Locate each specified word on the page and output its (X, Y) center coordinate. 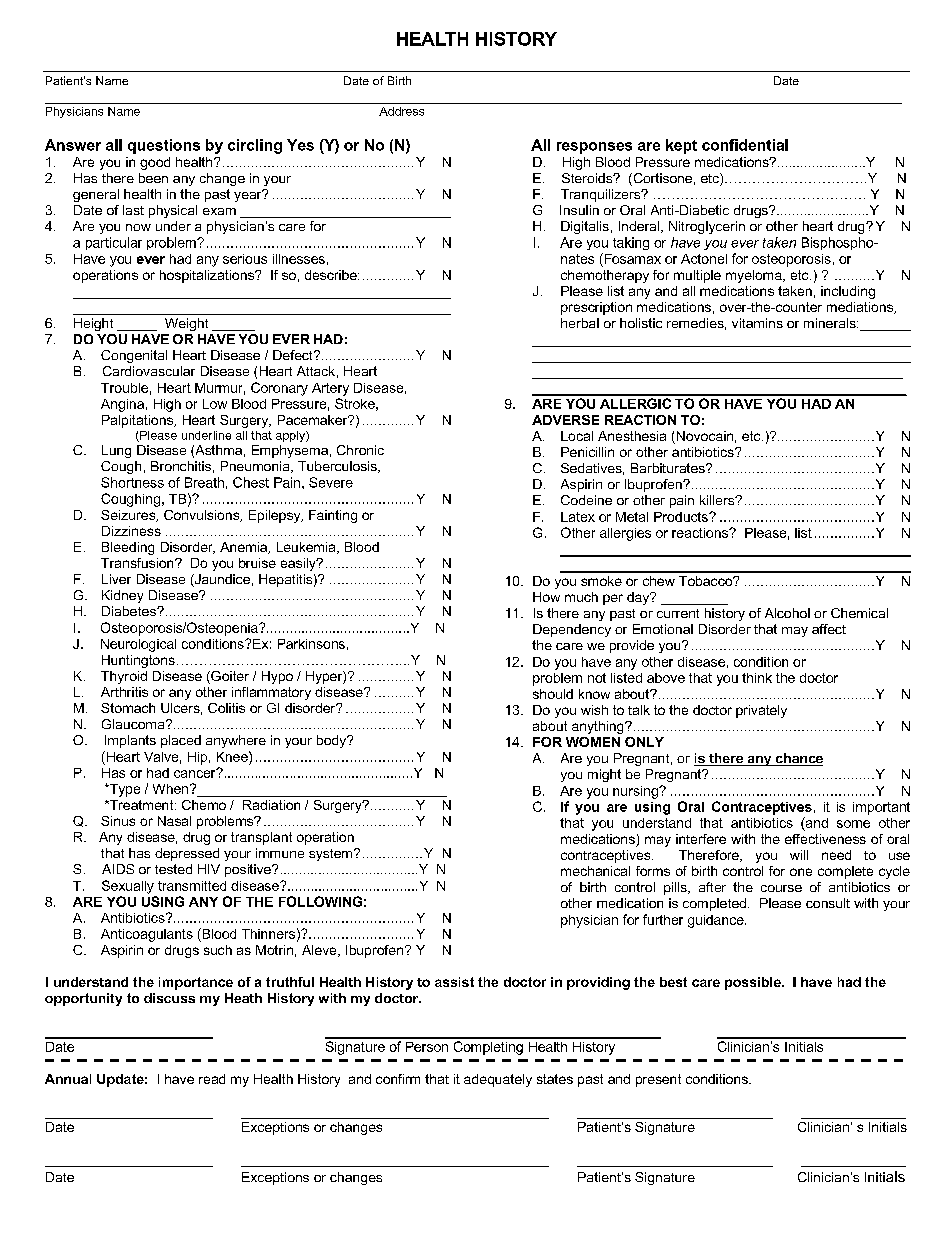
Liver (116, 579)
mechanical (595, 871)
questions (164, 146)
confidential (745, 145)
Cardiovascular (149, 371)
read (212, 1079)
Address (401, 111)
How (546, 597)
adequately (498, 1080)
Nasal (174, 821)
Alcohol (787, 613)
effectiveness (825, 839)
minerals (831, 323)
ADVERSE (565, 420)
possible (754, 983)
